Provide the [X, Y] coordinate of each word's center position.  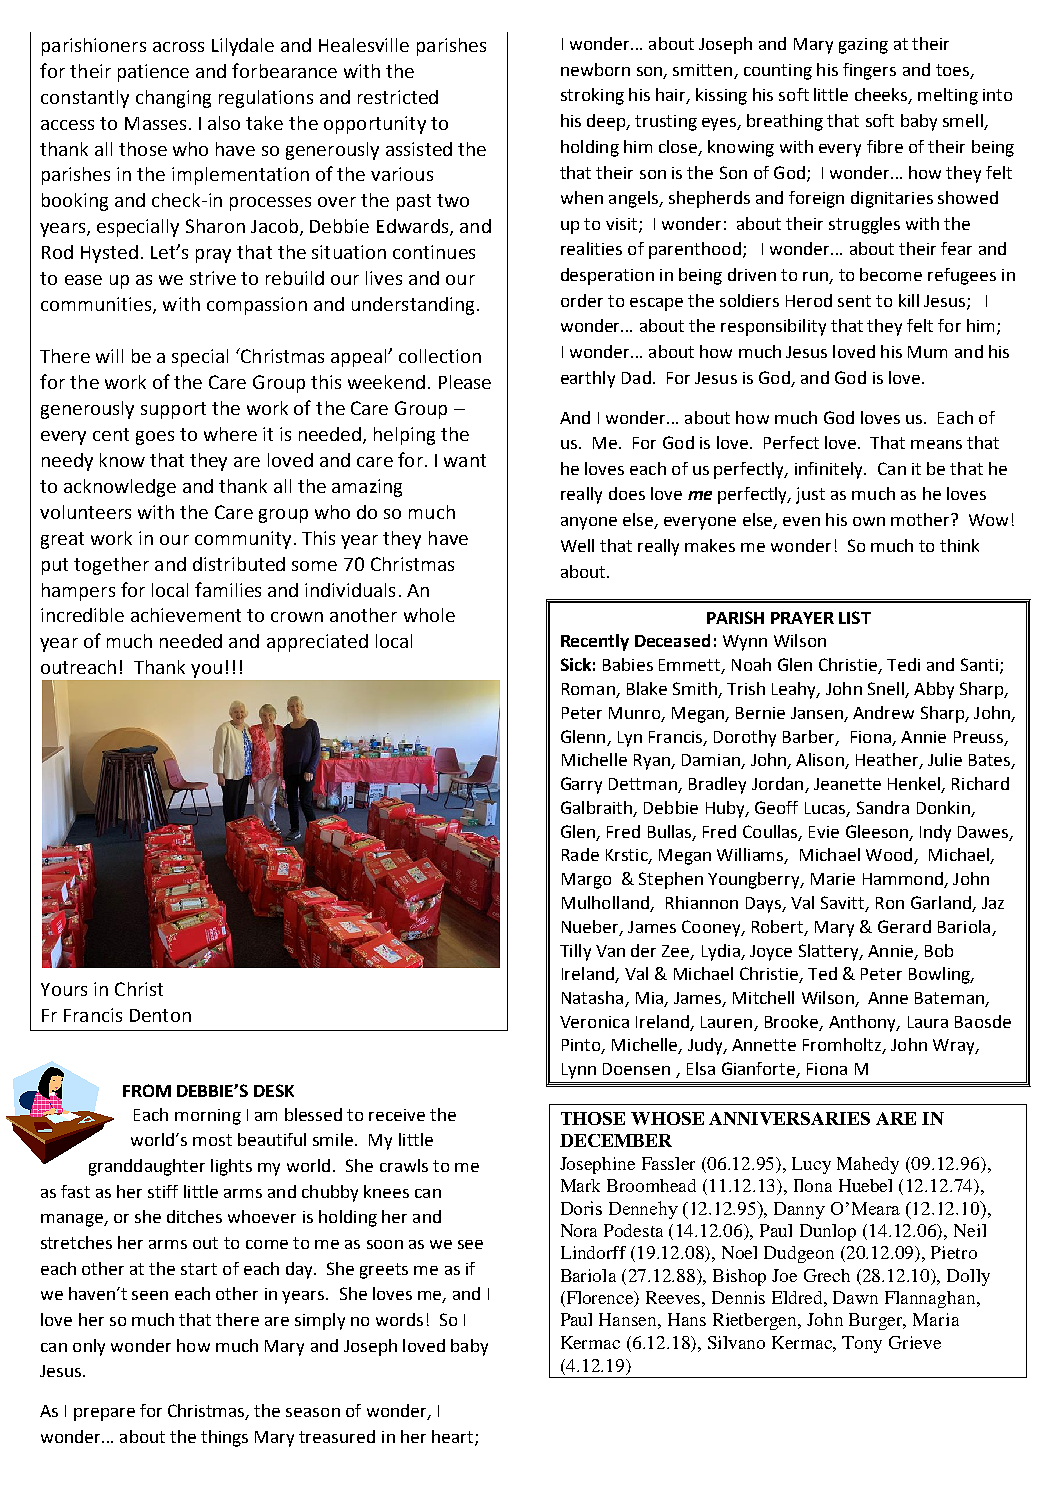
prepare [104, 1414]
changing [173, 99]
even [801, 521]
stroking [592, 96]
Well [577, 545]
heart [452, 1436]
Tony [862, 1344]
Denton [160, 1015]
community [243, 540]
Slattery [830, 952]
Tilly [575, 952]
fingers [869, 71]
